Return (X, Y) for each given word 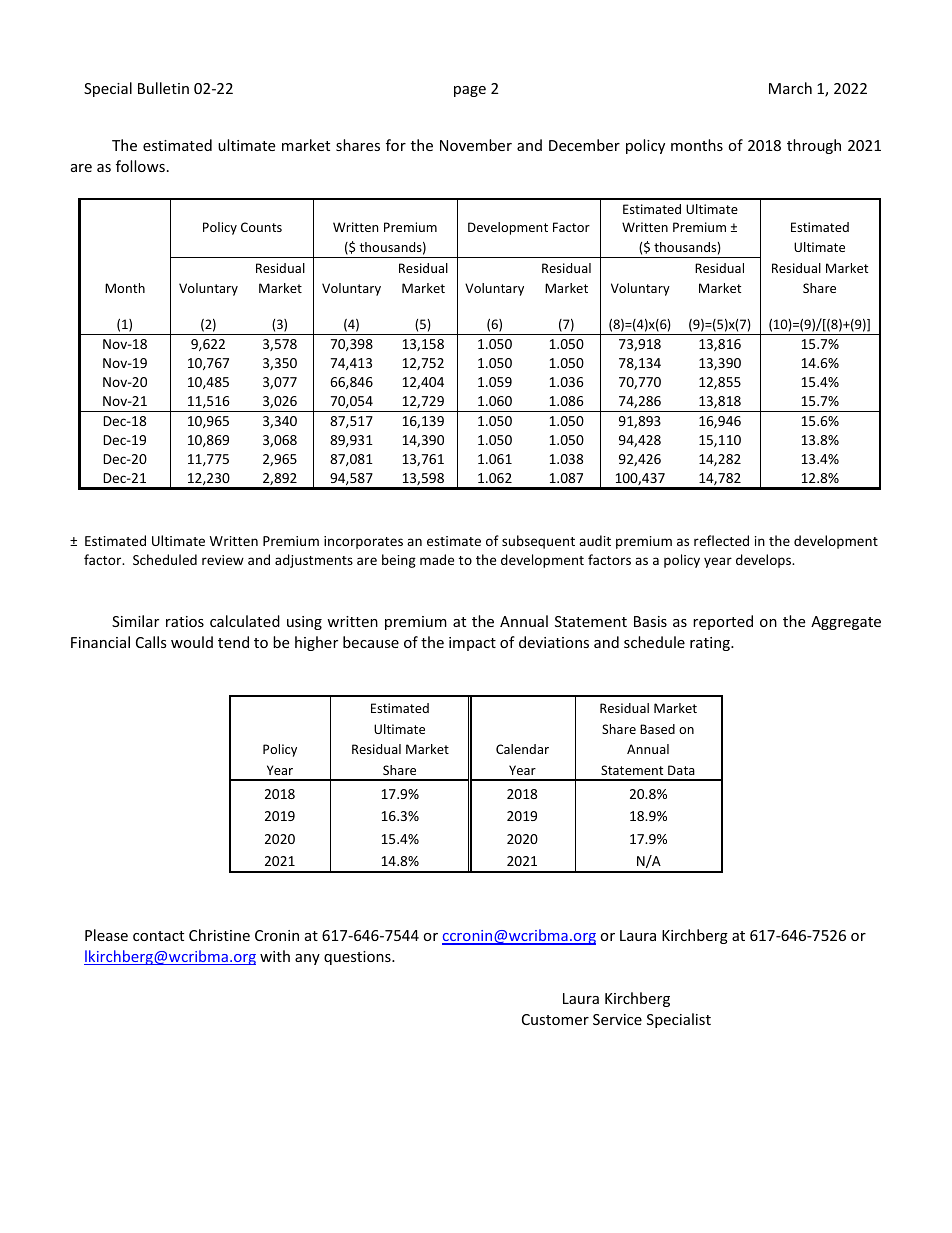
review (223, 560)
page (470, 91)
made (437, 559)
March (790, 88)
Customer (555, 1019)
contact (158, 936)
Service (617, 1019)
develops (765, 561)
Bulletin (163, 88)
